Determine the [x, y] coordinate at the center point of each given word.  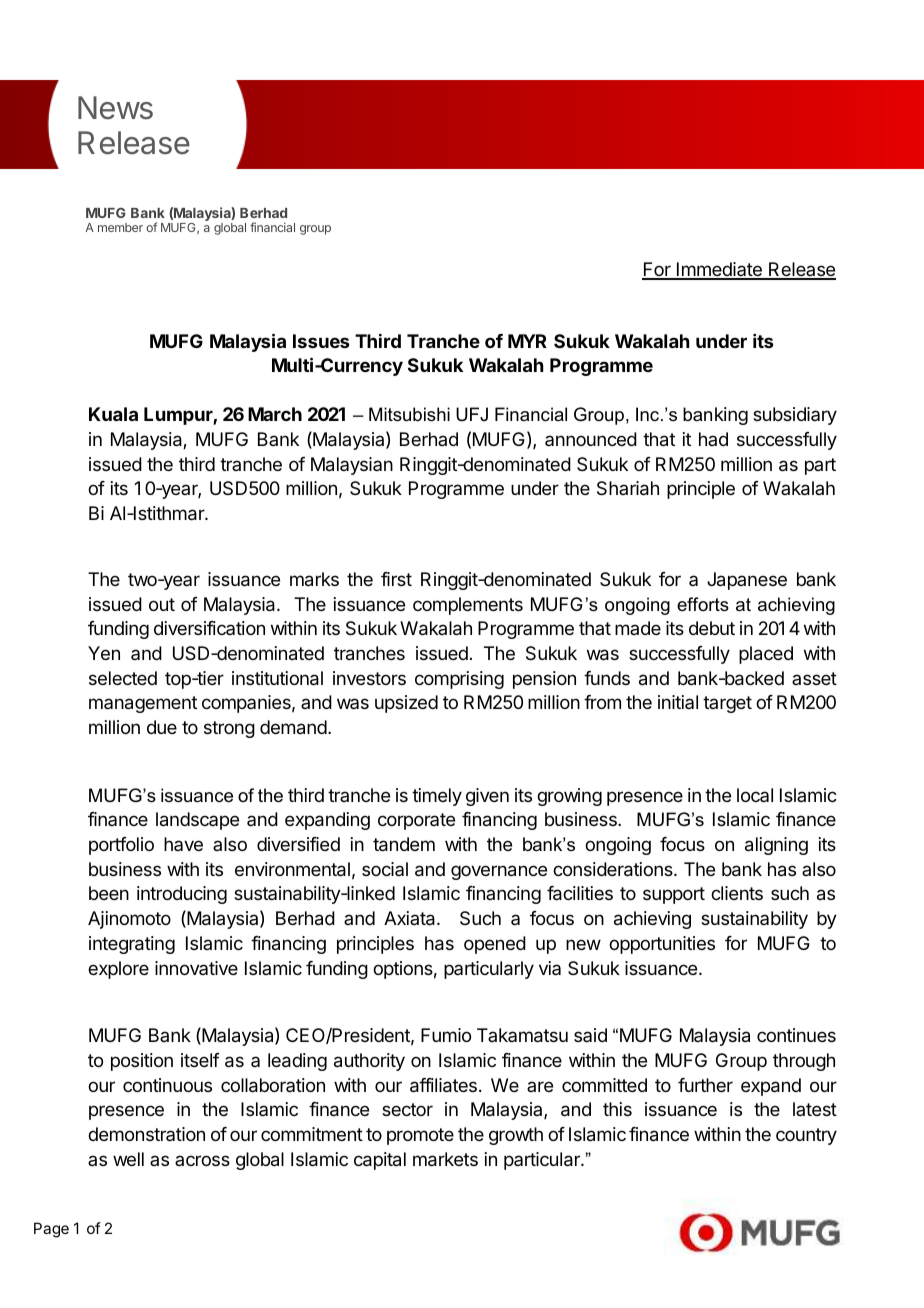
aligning [776, 846]
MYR [527, 341]
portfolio [121, 846]
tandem [404, 844]
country [806, 1136]
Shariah [628, 488]
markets [445, 1159]
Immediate [719, 270]
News [115, 108]
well [128, 1159]
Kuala [113, 414]
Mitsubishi [409, 414]
